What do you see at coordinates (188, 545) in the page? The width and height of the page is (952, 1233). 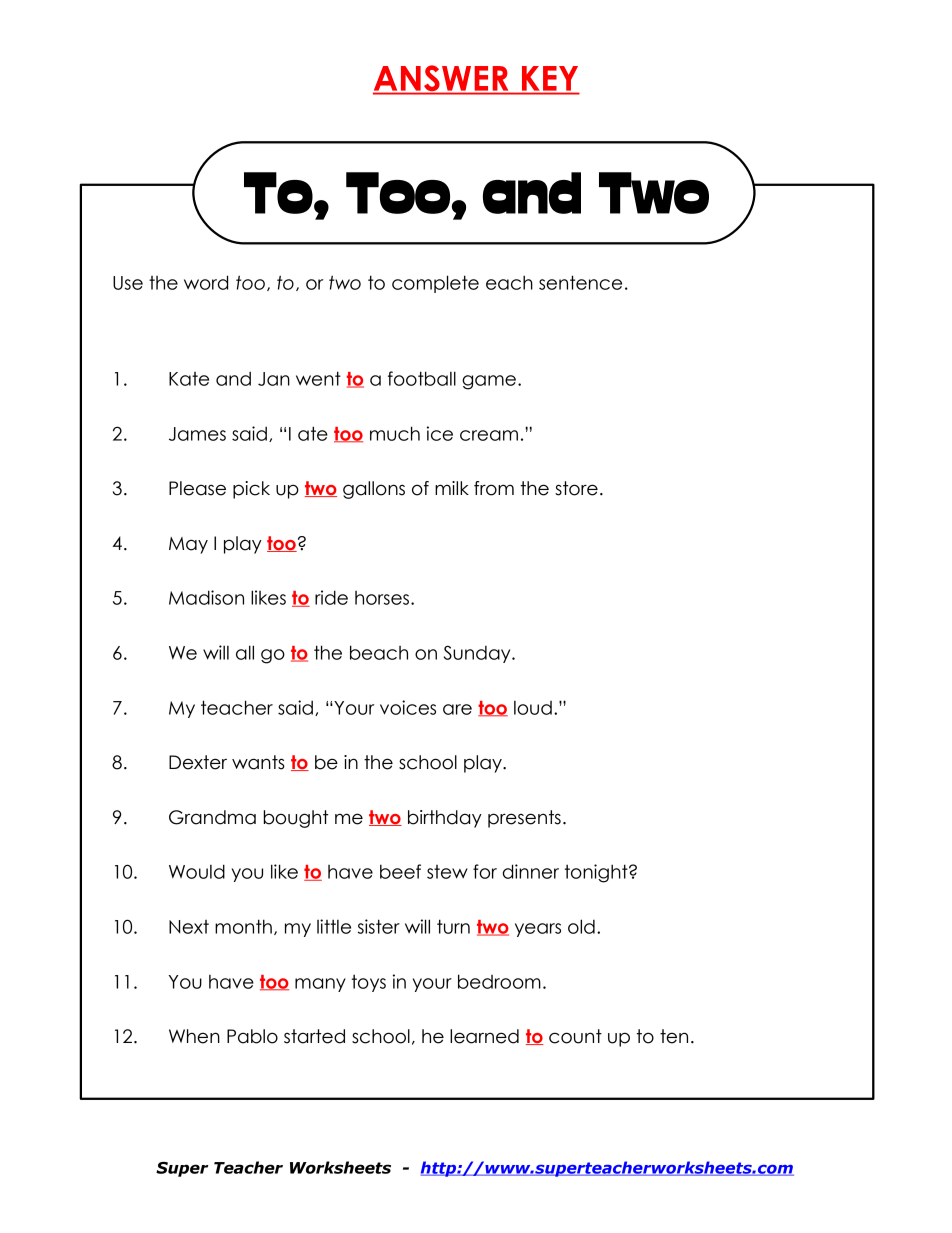 I see `May` at bounding box center [188, 545].
